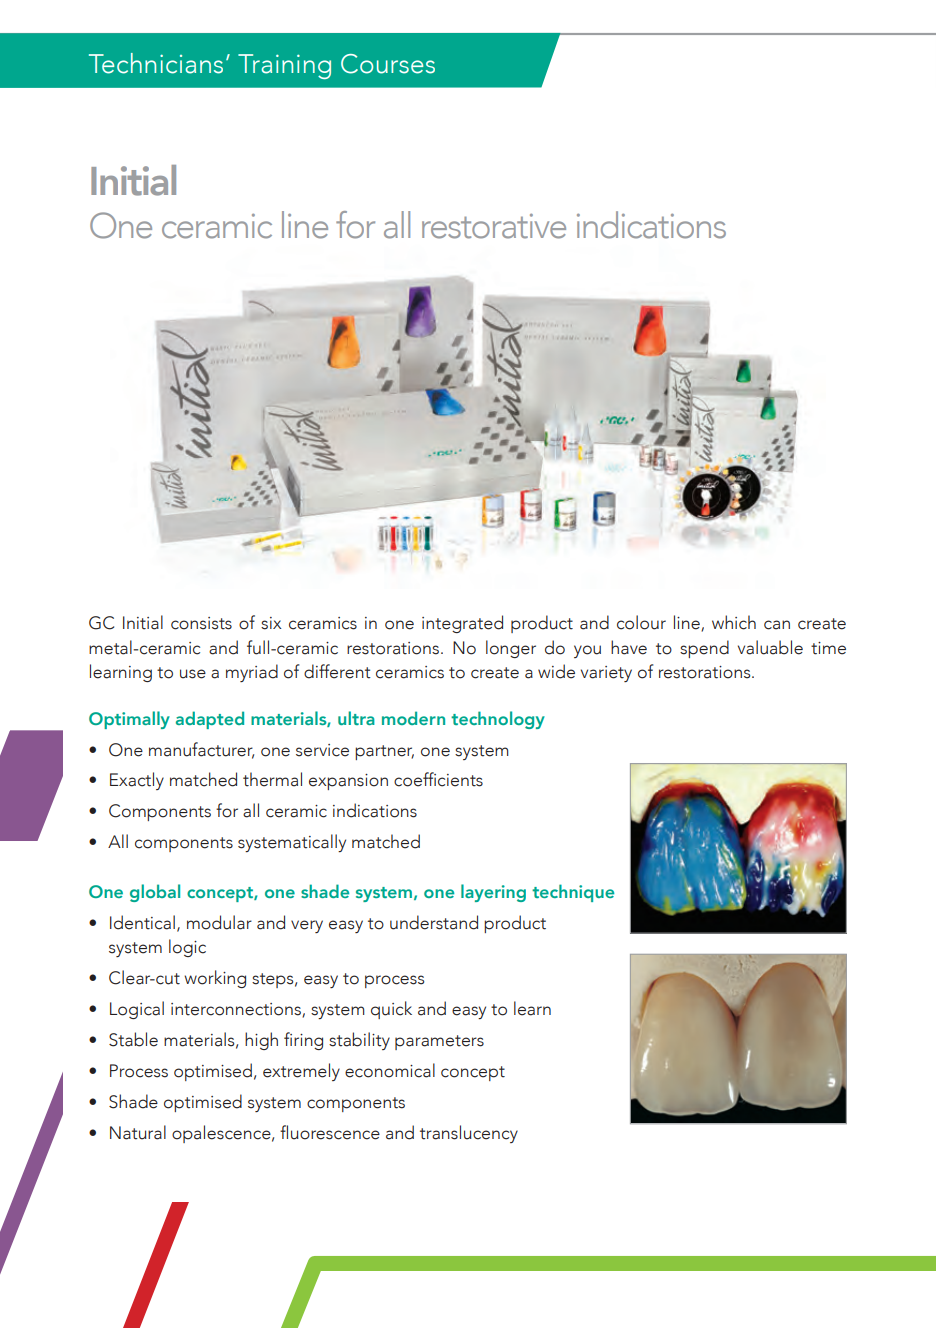 The height and width of the page is (1328, 936). Describe the element at coordinates (156, 63) in the page. I see `Technicians` at that location.
